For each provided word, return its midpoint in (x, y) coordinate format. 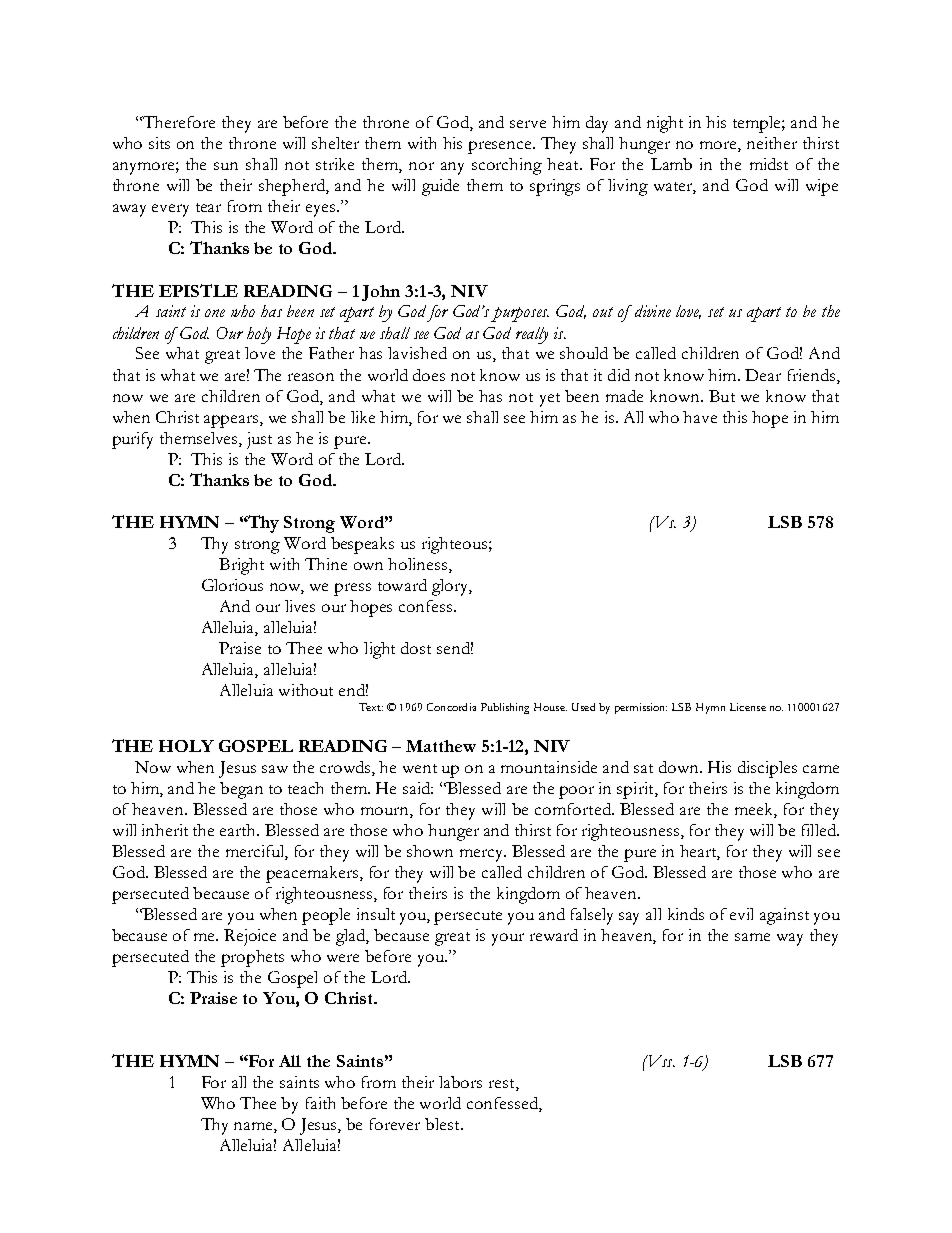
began (241, 790)
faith (320, 1103)
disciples (767, 769)
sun (226, 166)
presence (501, 147)
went (420, 768)
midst (769, 164)
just (259, 440)
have (700, 417)
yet (550, 400)
